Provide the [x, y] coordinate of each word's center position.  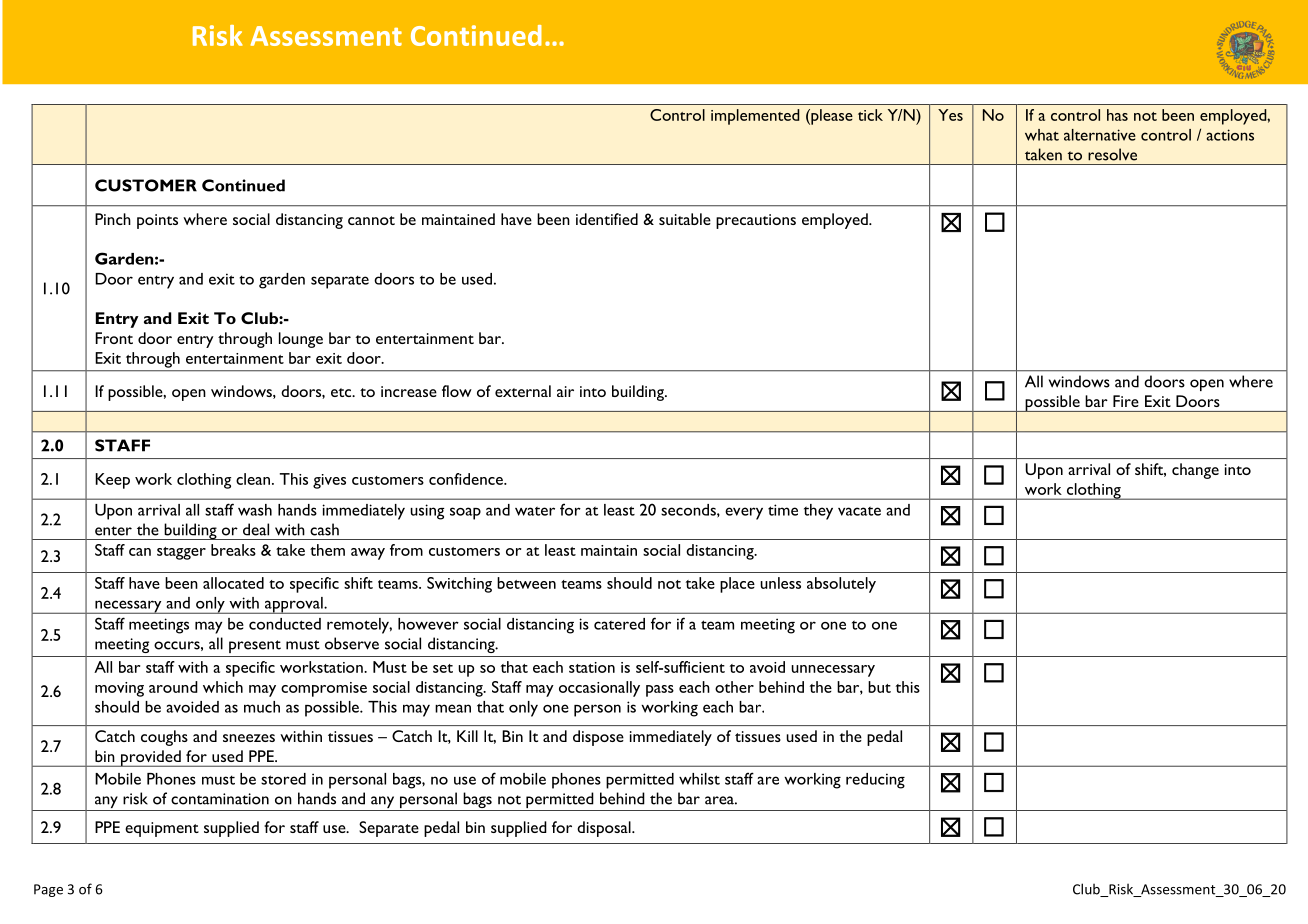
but [879, 687]
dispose [598, 738]
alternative [1100, 135]
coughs [164, 738]
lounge [301, 340]
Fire [1126, 401]
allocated [233, 583]
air [565, 391]
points [157, 221]
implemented [755, 117]
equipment [162, 829]
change [1195, 471]
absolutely [841, 585]
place [737, 585]
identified [607, 219]
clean [254, 479]
